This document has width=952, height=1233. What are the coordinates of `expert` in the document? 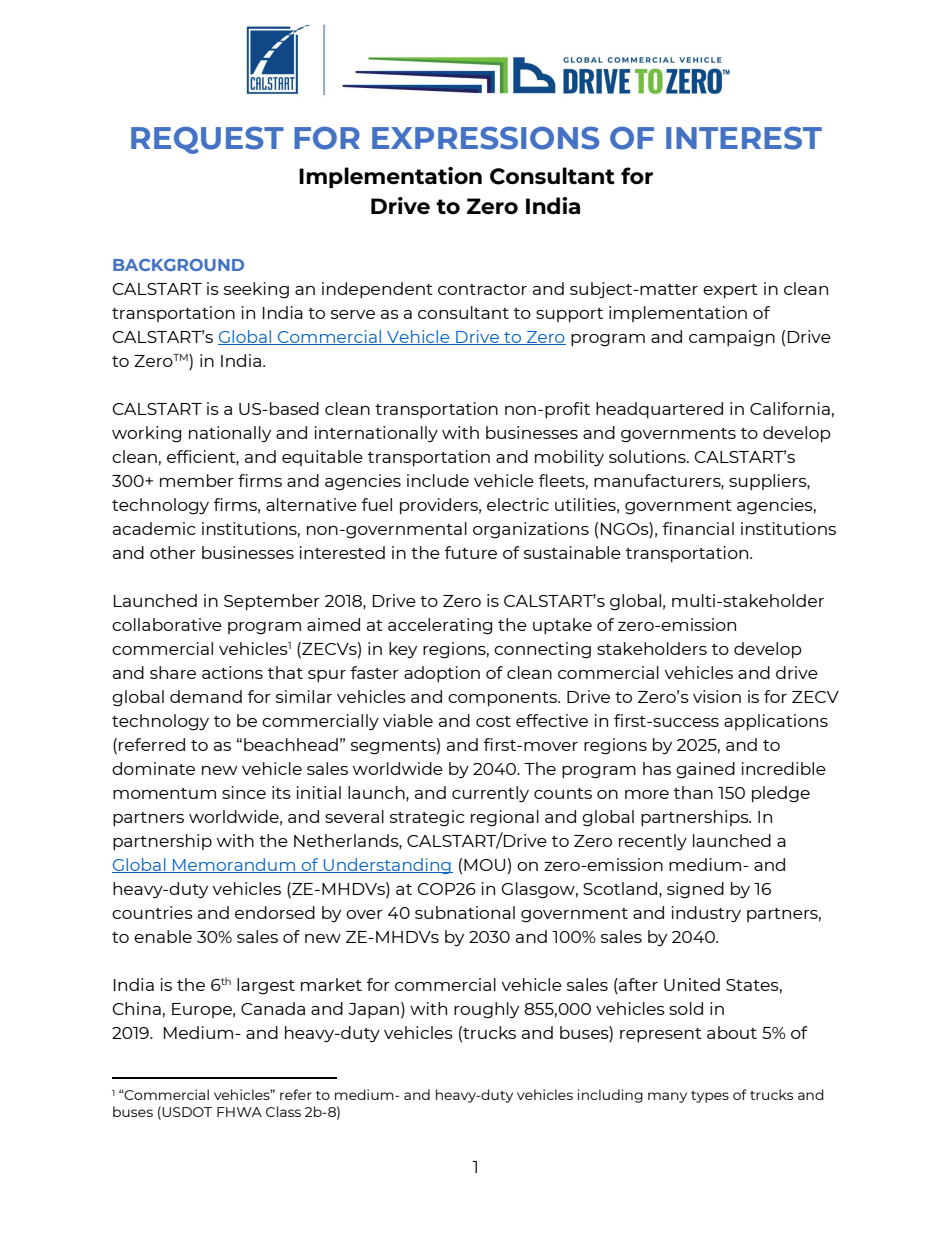 It's located at (730, 291).
